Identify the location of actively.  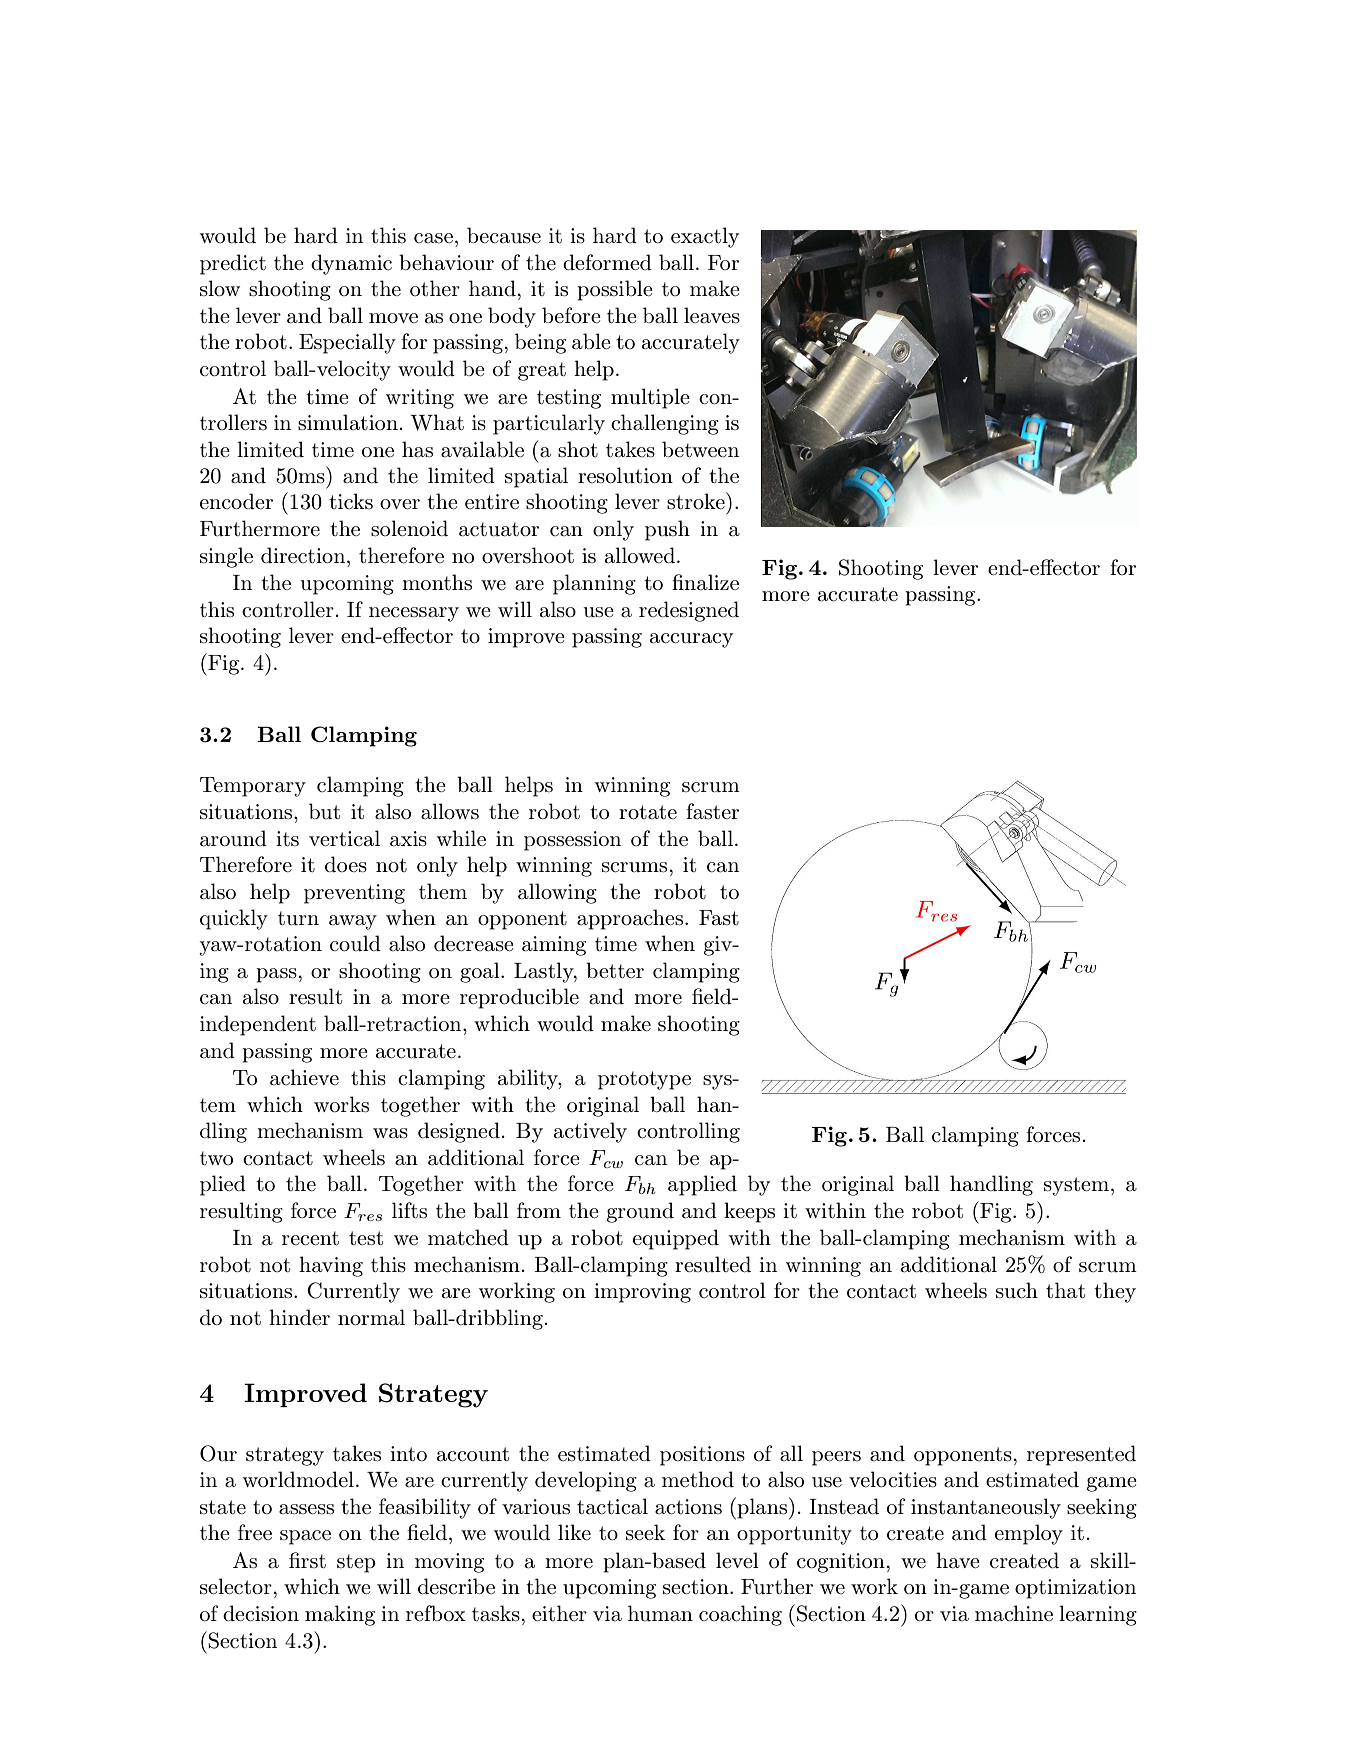
(590, 1132).
